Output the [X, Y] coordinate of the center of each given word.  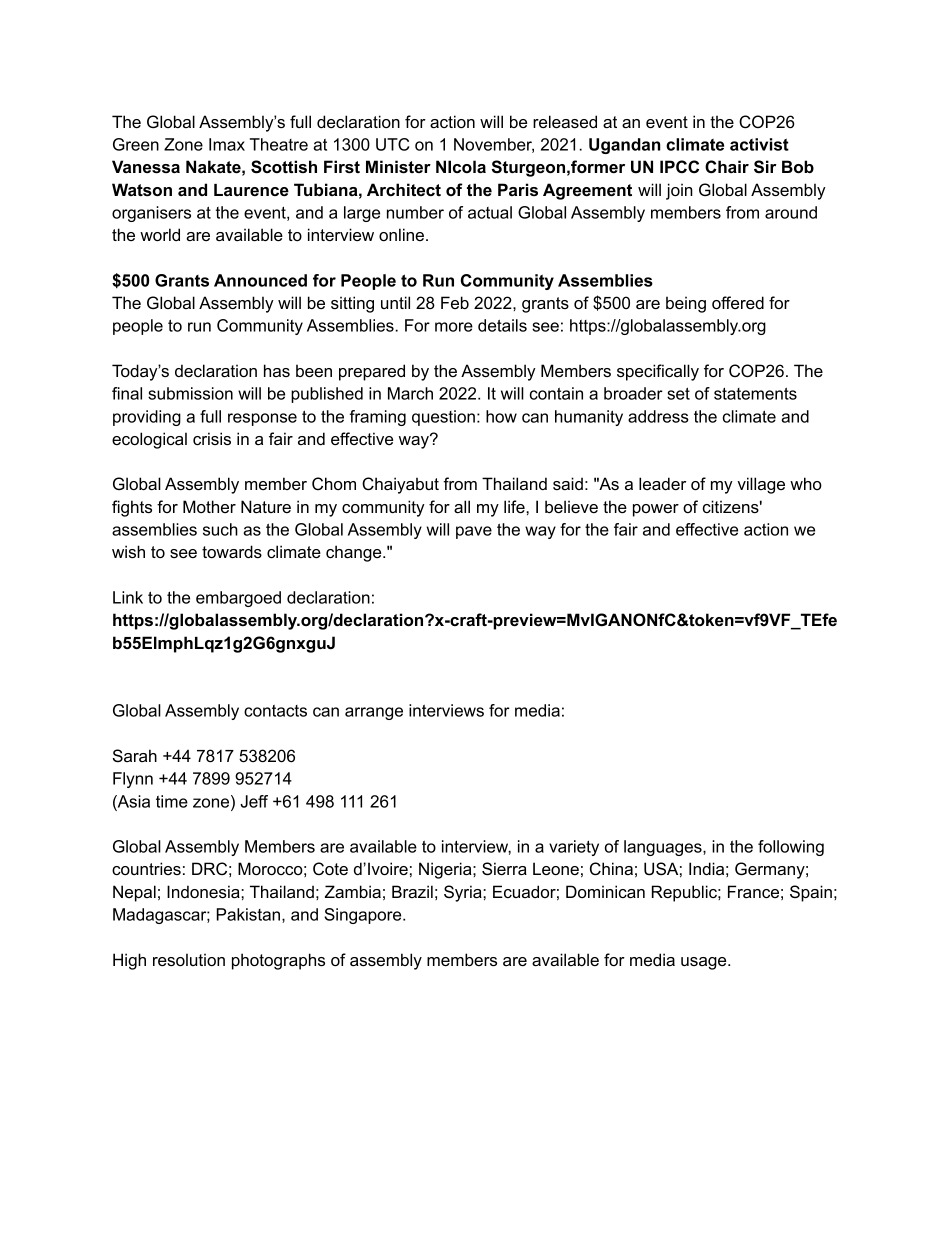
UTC [392, 144]
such [220, 529]
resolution [189, 959]
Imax [227, 144]
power [656, 510]
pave [474, 532]
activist [759, 144]
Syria [464, 893]
